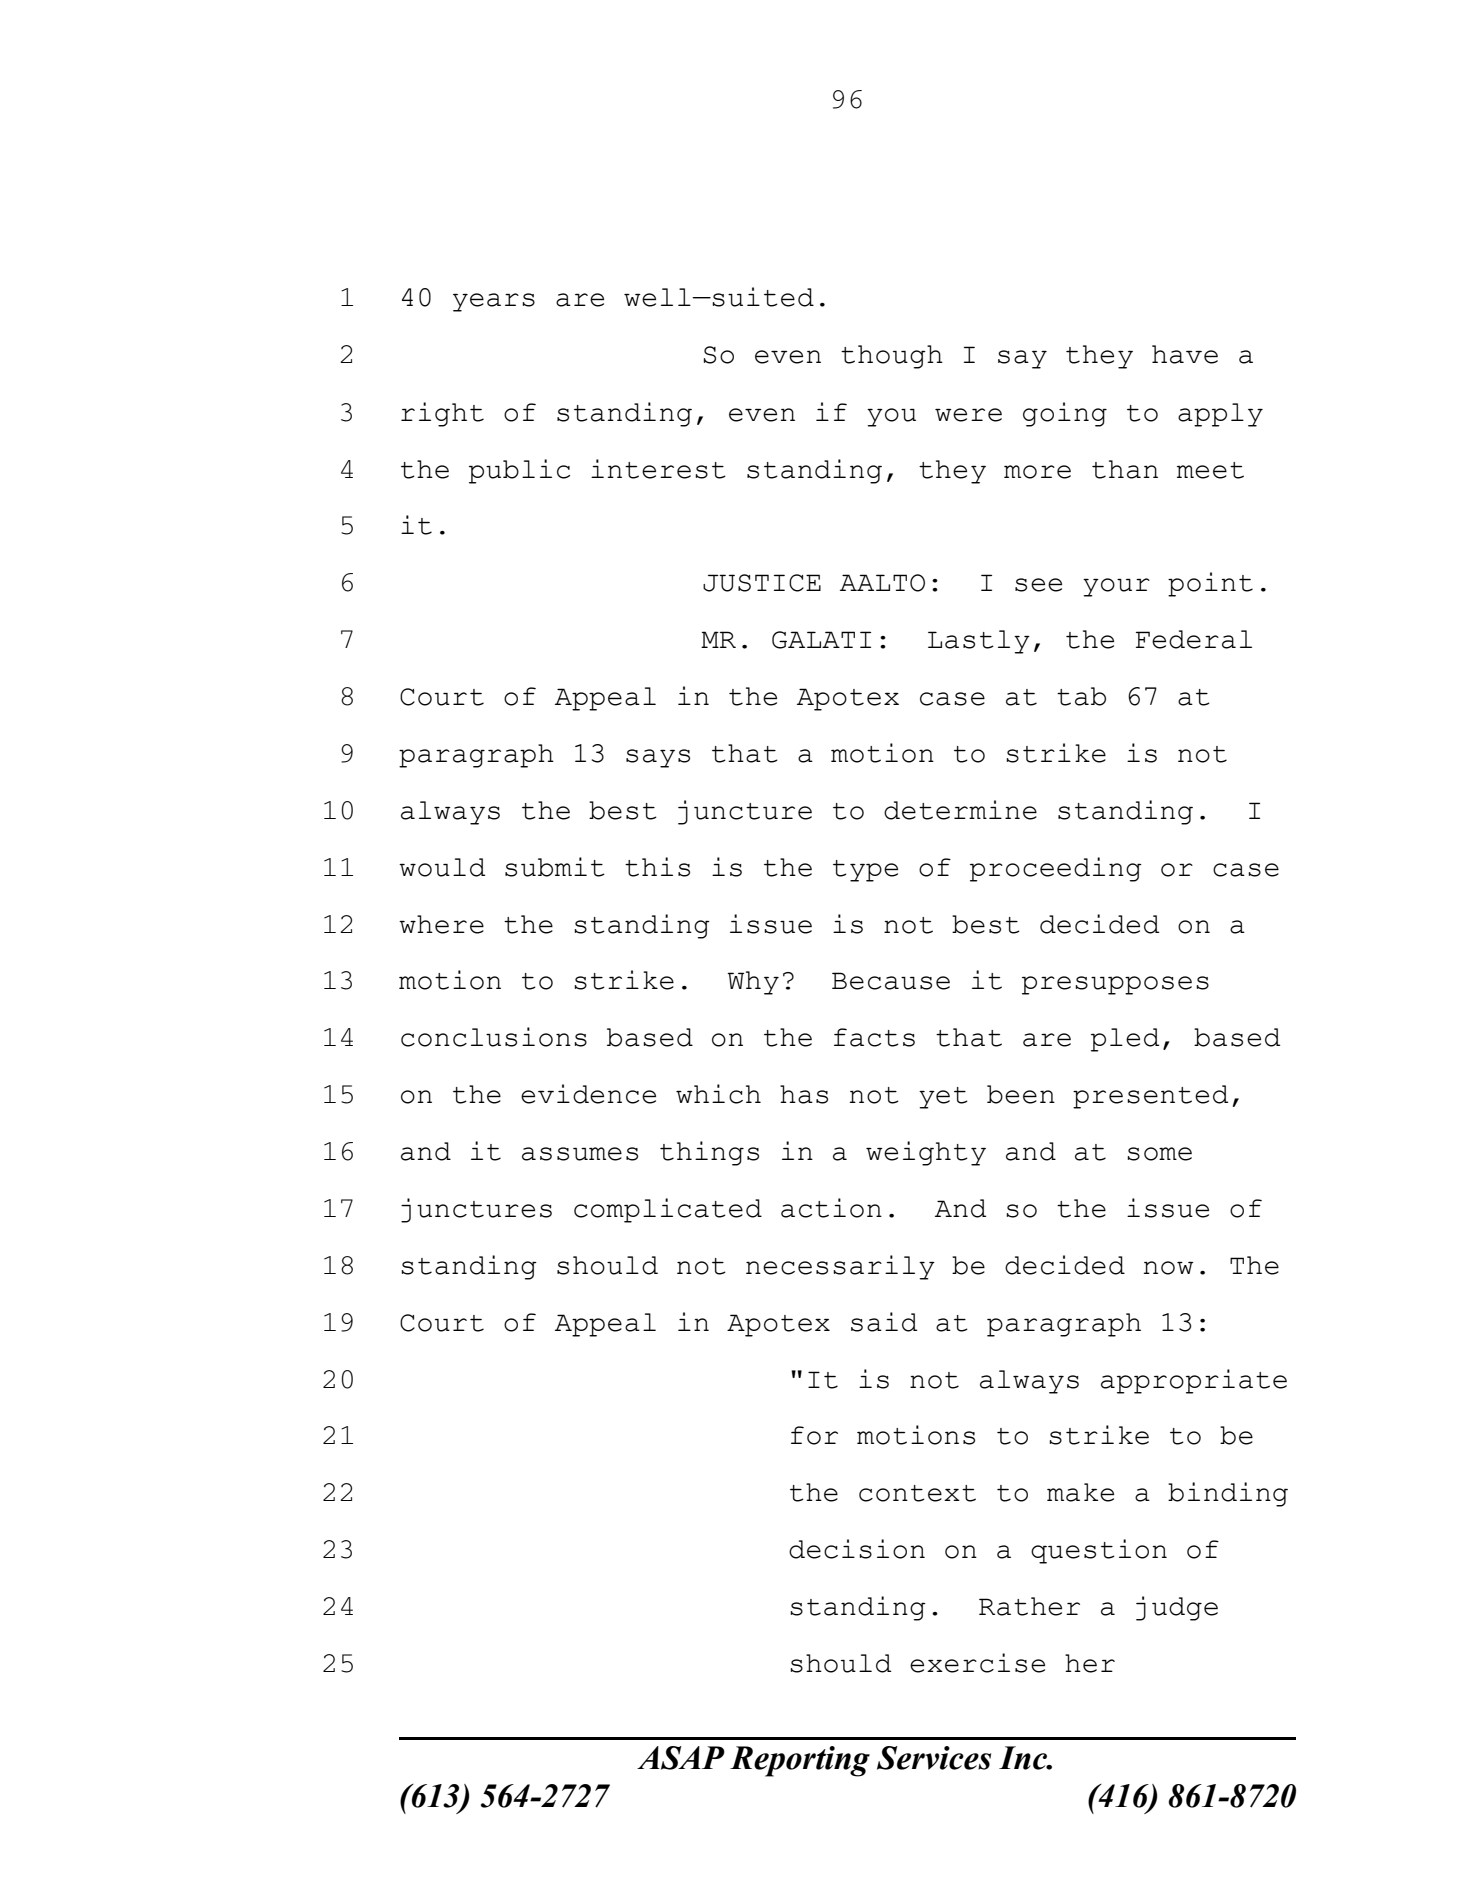 The width and height of the screenshot is (1469, 1901). I want to click on ASAP, so click(681, 1758).
